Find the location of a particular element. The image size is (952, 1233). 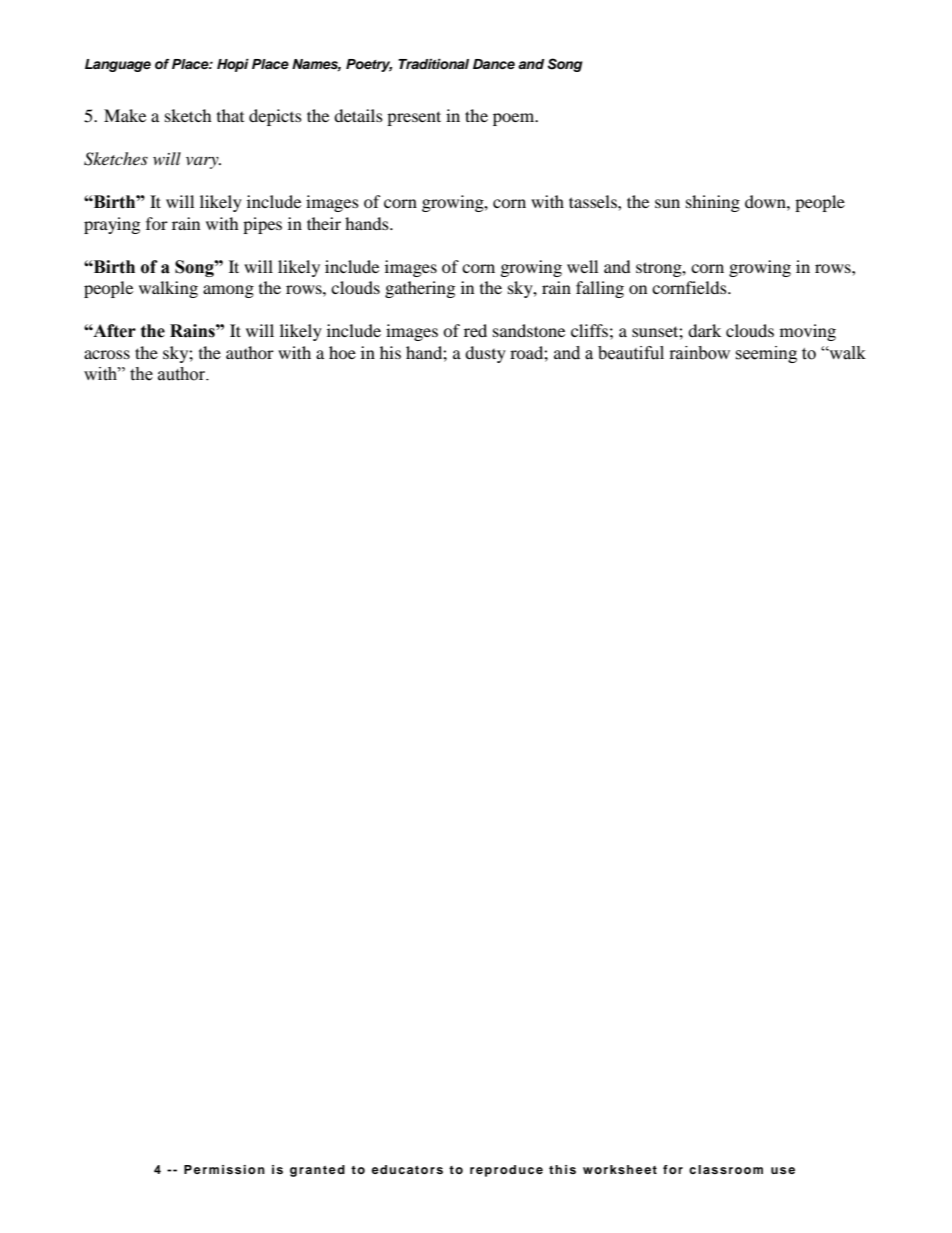

seeming is located at coordinates (766, 354).
